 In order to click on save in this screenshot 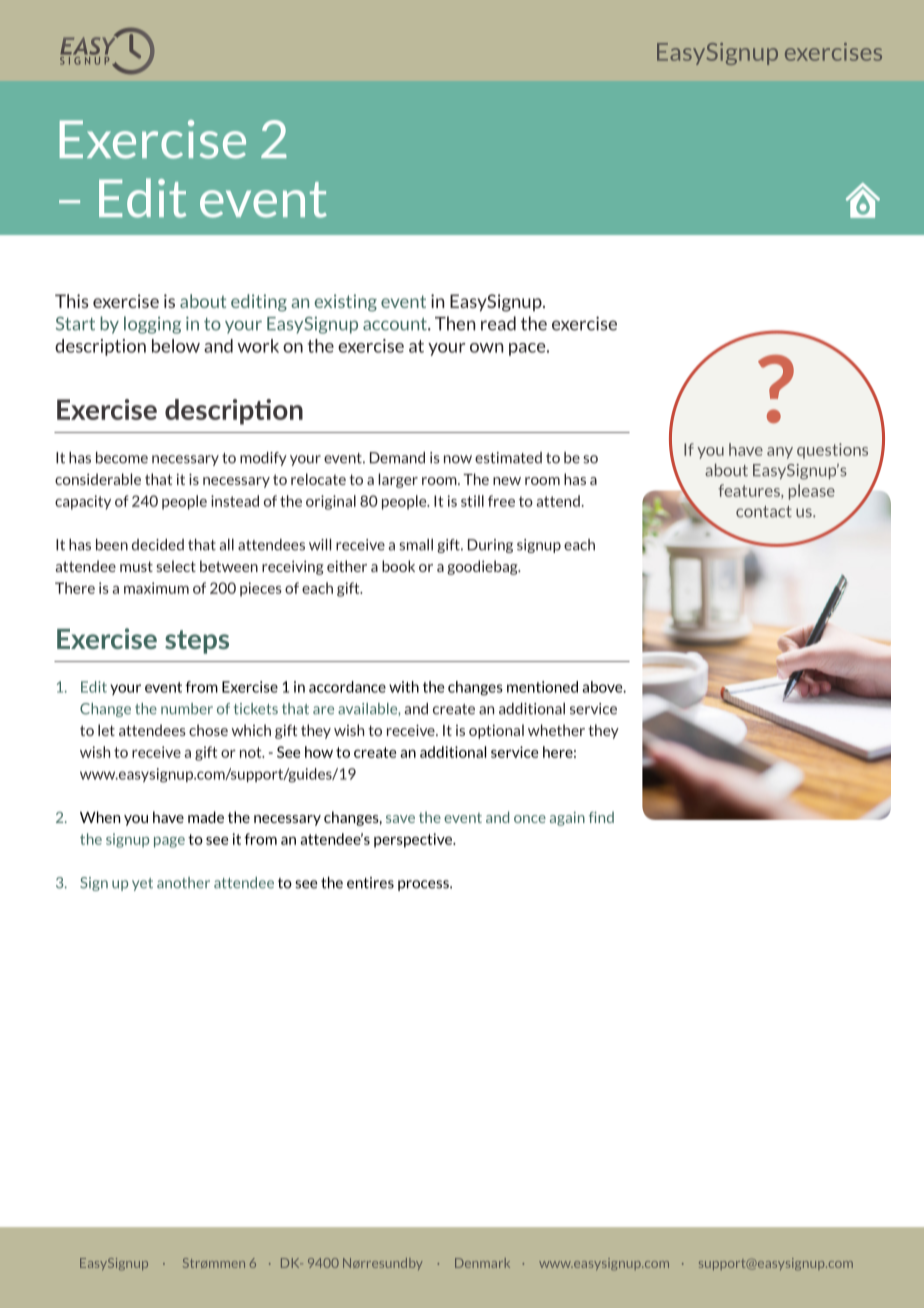, I will do `click(400, 819)`.
